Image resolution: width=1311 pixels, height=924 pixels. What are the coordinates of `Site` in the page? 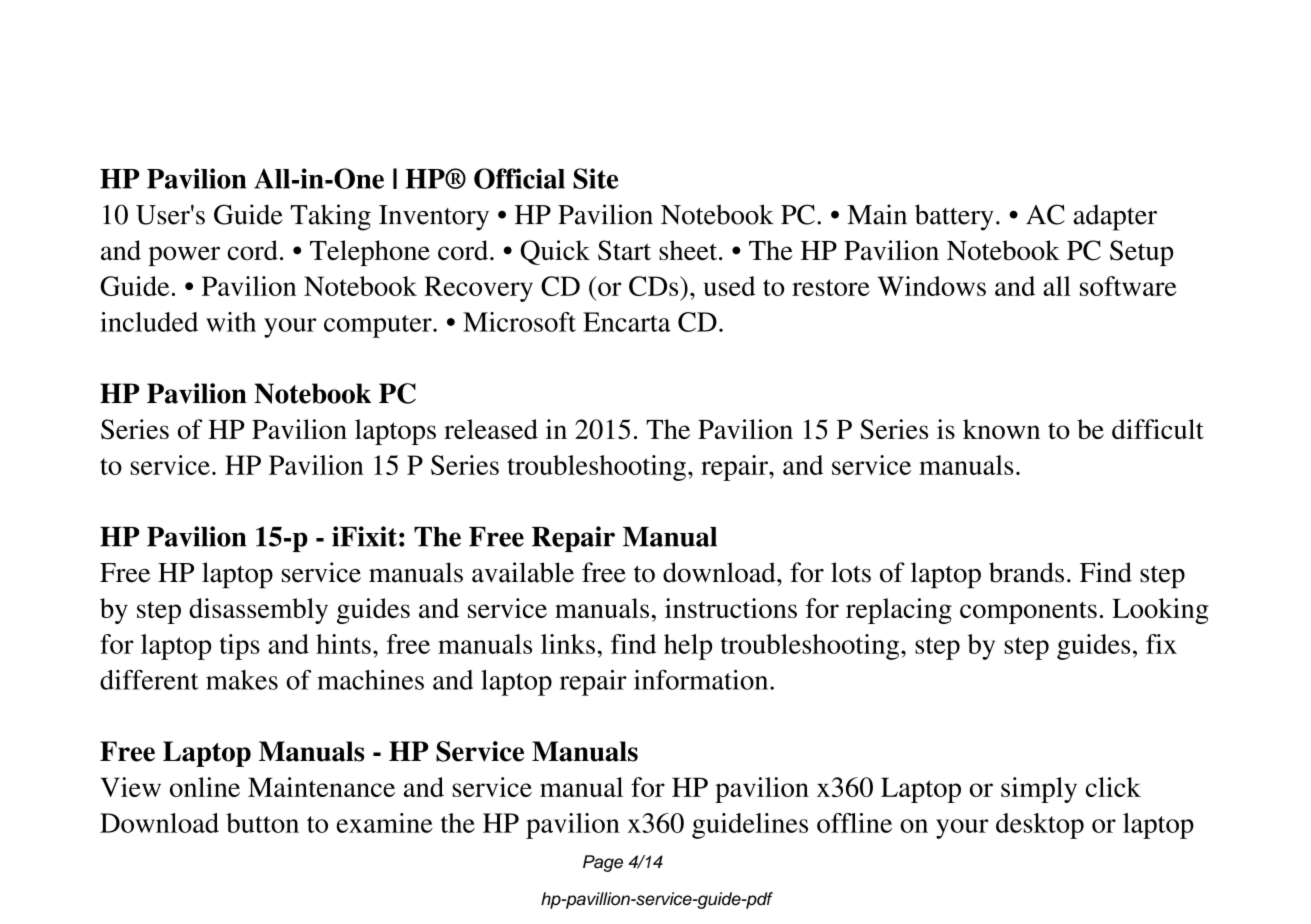 It's located at (595, 178).
